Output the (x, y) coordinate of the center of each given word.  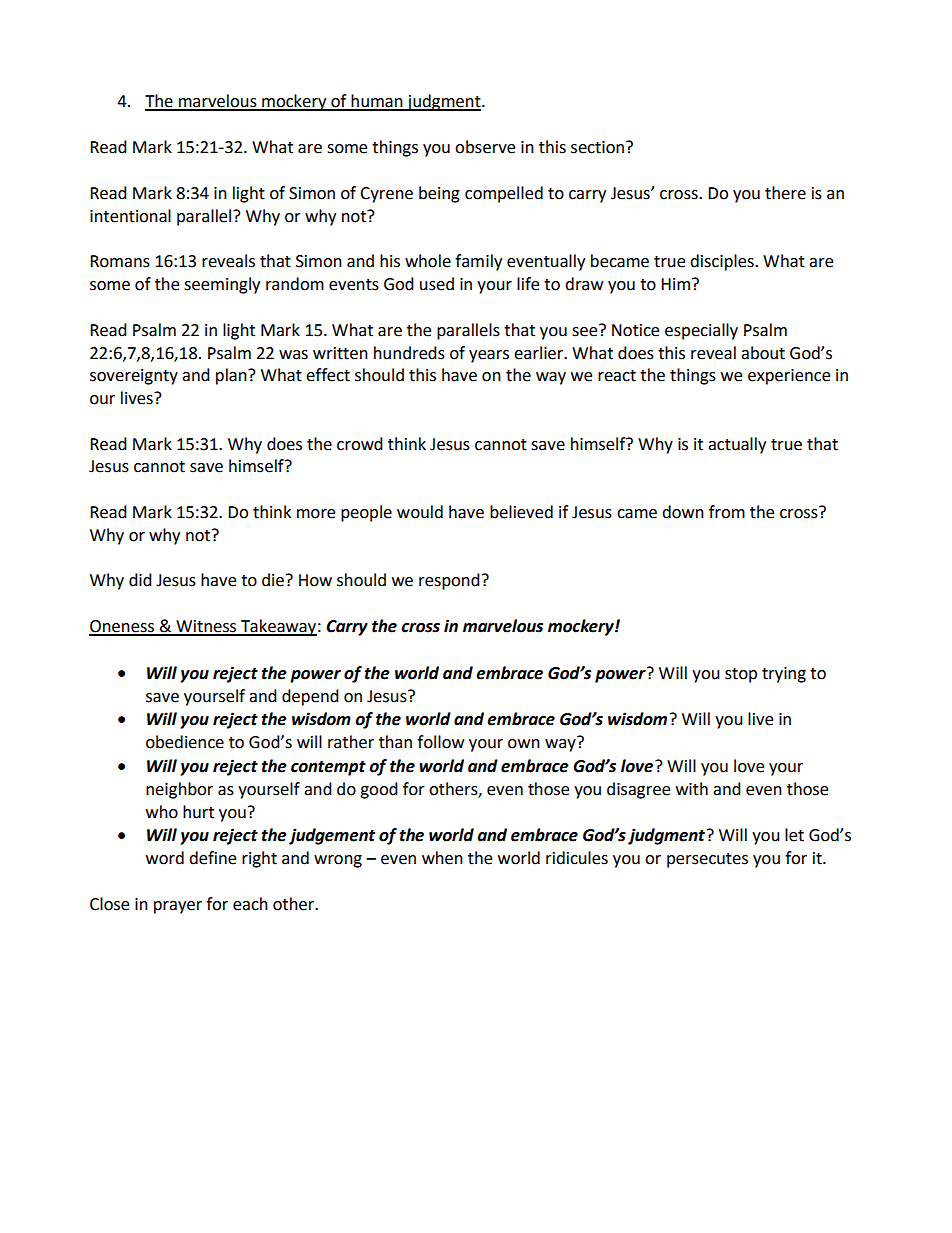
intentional (130, 216)
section (597, 147)
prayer (178, 907)
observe (485, 147)
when (442, 858)
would (420, 512)
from (727, 512)
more (316, 514)
